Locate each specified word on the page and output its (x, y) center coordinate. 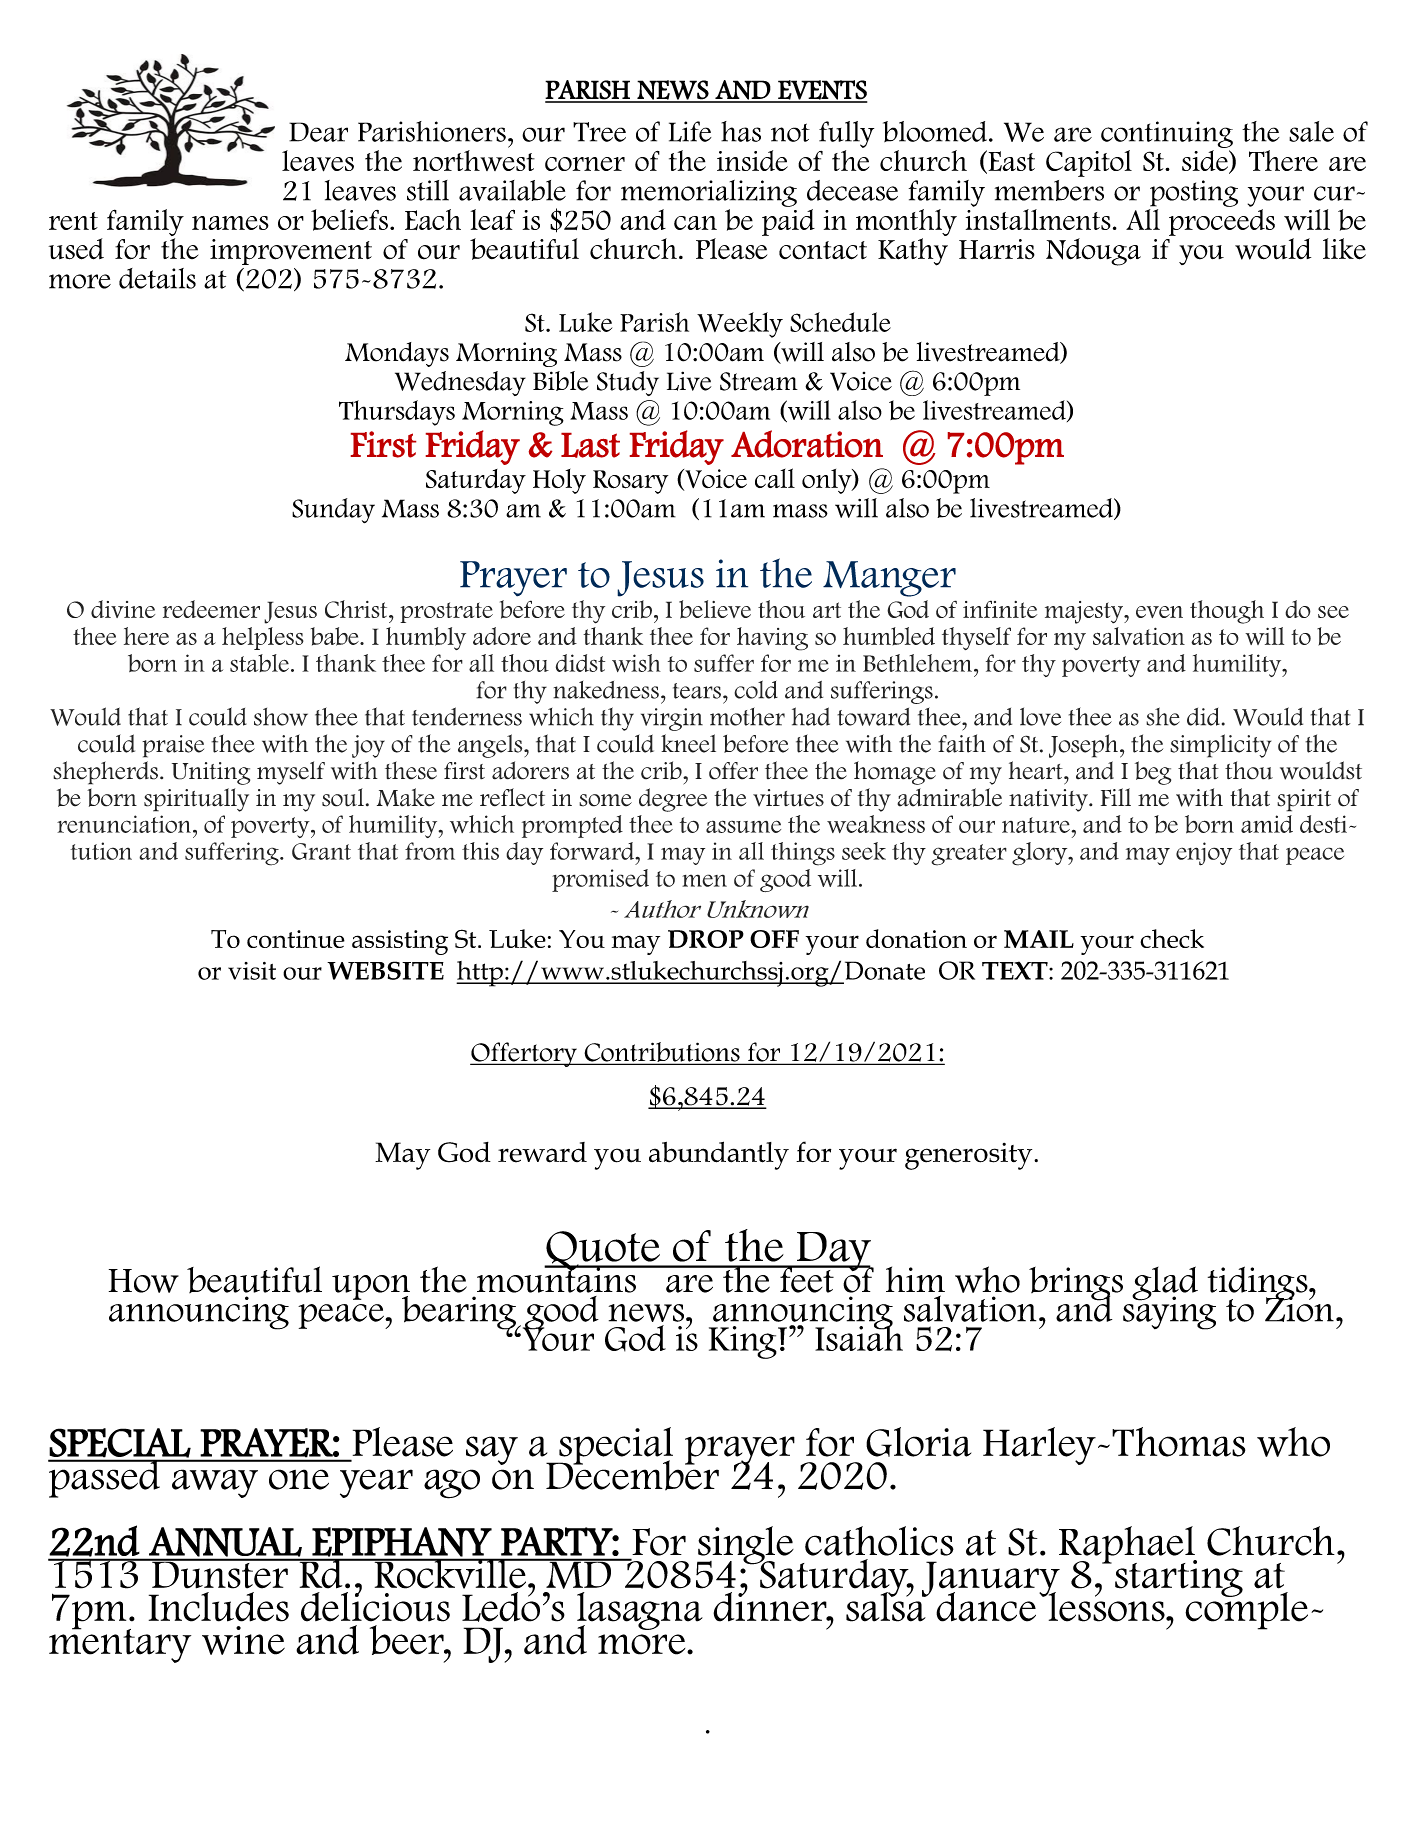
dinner (771, 1605)
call (775, 478)
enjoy (1204, 854)
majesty (1085, 612)
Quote (603, 1252)
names (230, 223)
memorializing (709, 193)
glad (1165, 1283)
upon (371, 1288)
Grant (321, 851)
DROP (706, 939)
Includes (219, 1607)
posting (1194, 193)
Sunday (333, 510)
